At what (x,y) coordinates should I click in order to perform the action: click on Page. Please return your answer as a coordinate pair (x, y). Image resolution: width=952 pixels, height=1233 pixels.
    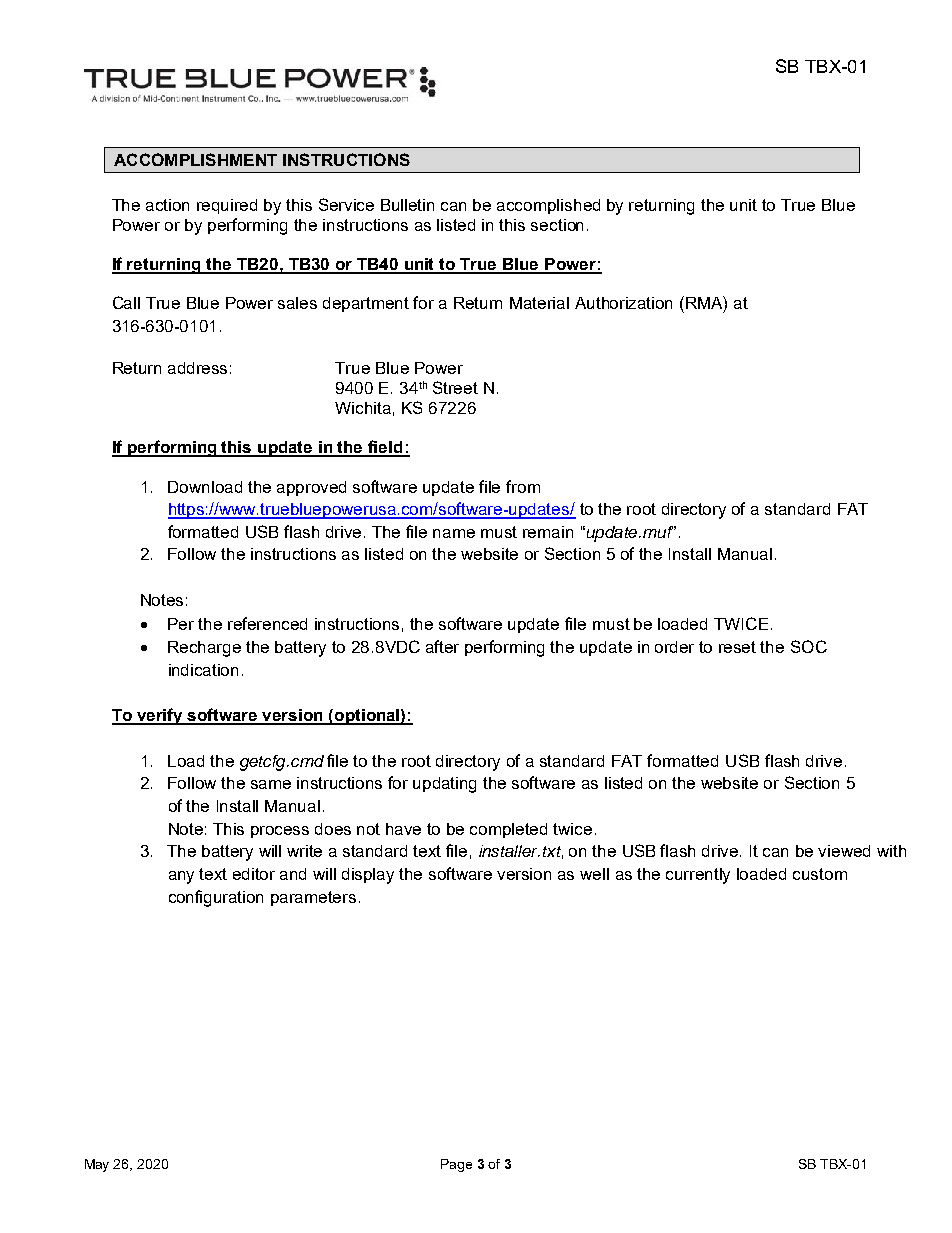
    Looking at the image, I should click on (456, 1165).
